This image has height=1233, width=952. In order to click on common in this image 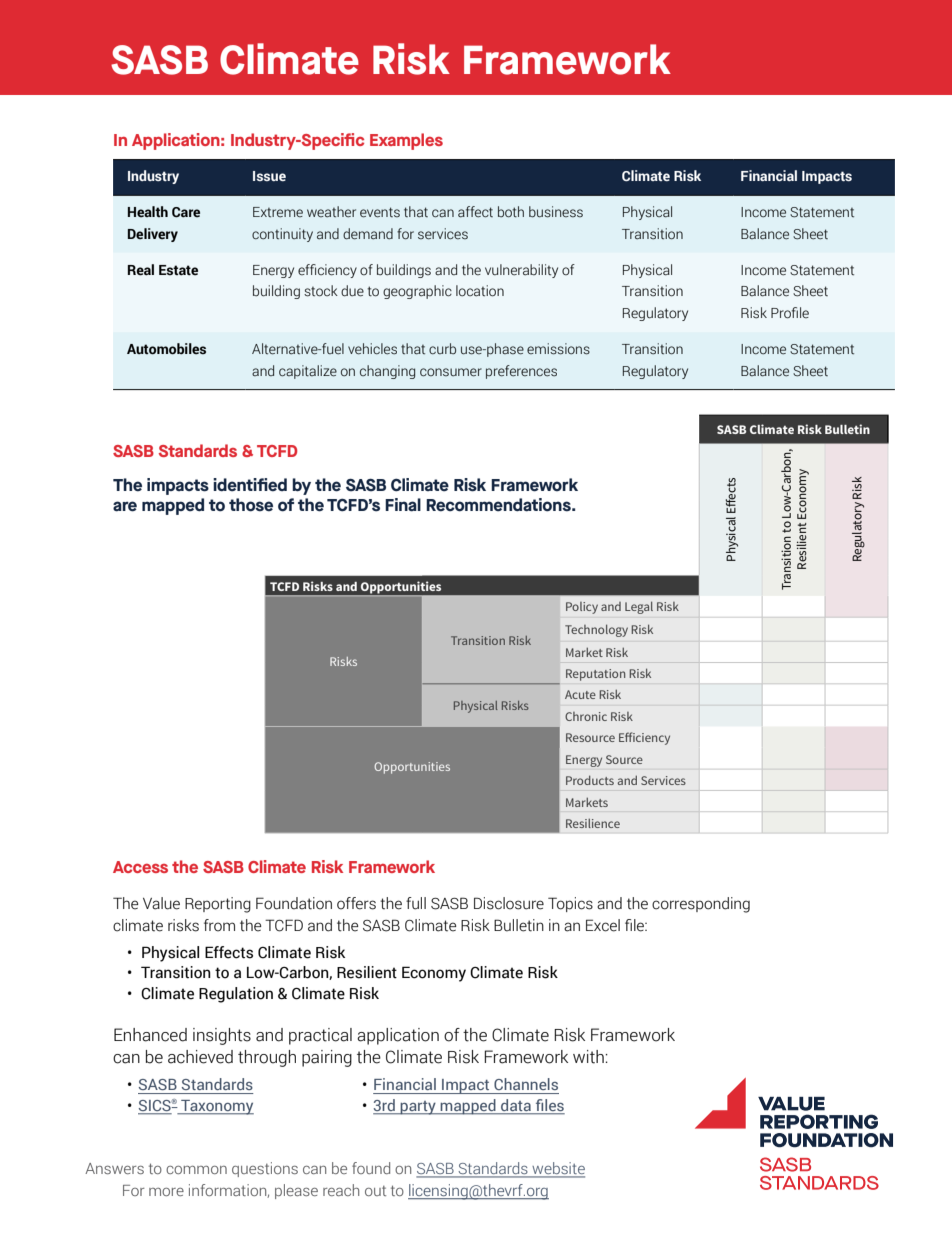, I will do `click(196, 1170)`.
